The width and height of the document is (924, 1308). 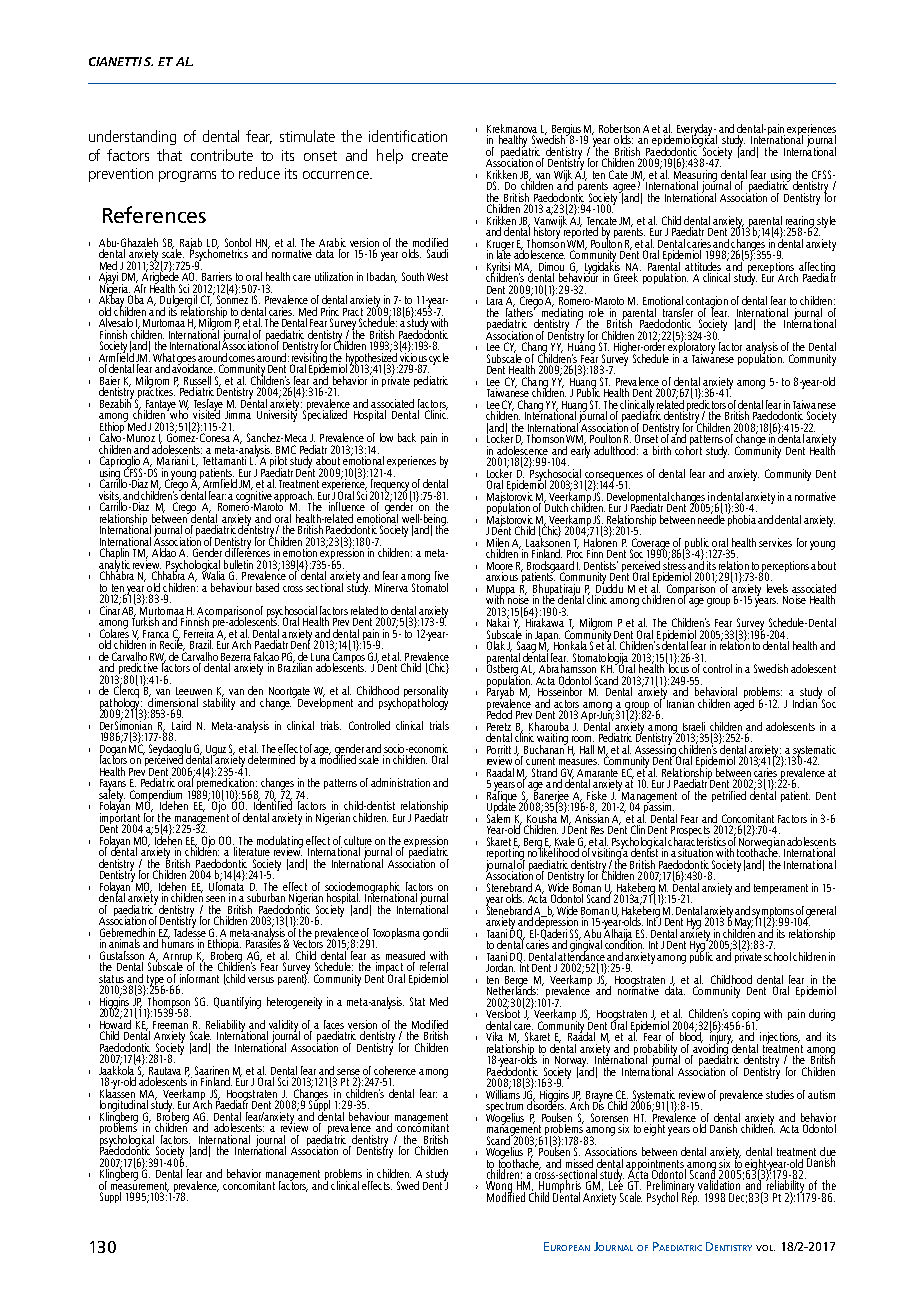 I want to click on back, so click(x=407, y=437).
